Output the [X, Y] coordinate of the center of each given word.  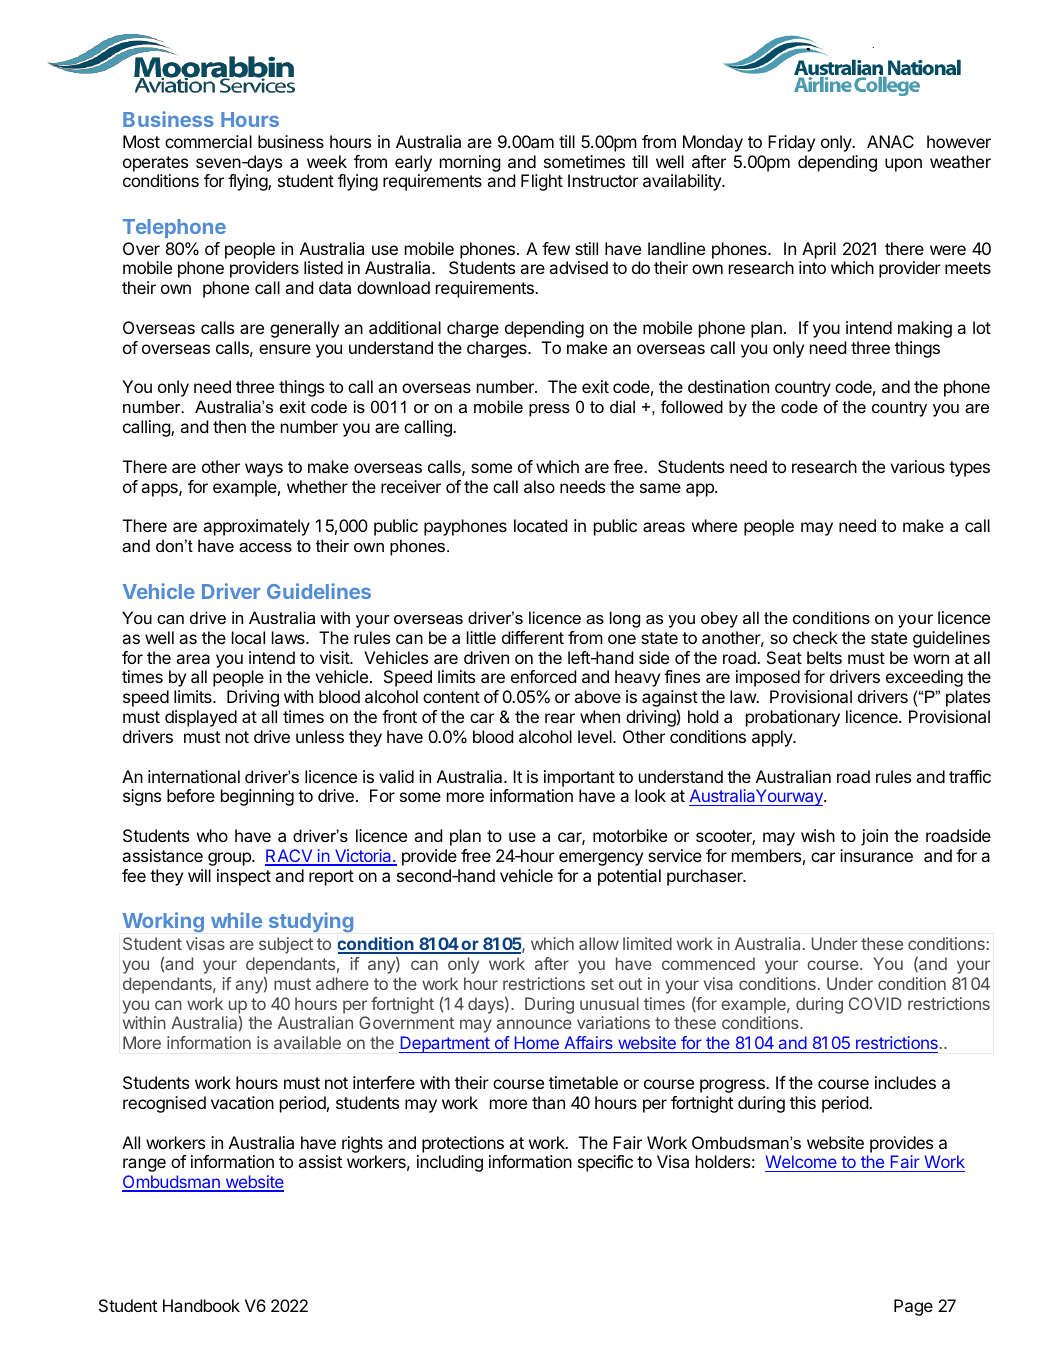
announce [534, 1024]
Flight [542, 182]
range [144, 1165]
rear [560, 718]
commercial [208, 141]
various [917, 466]
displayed [201, 718]
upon [903, 165]
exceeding [924, 678]
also [539, 486]
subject [286, 945]
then [229, 426]
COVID [875, 1003]
